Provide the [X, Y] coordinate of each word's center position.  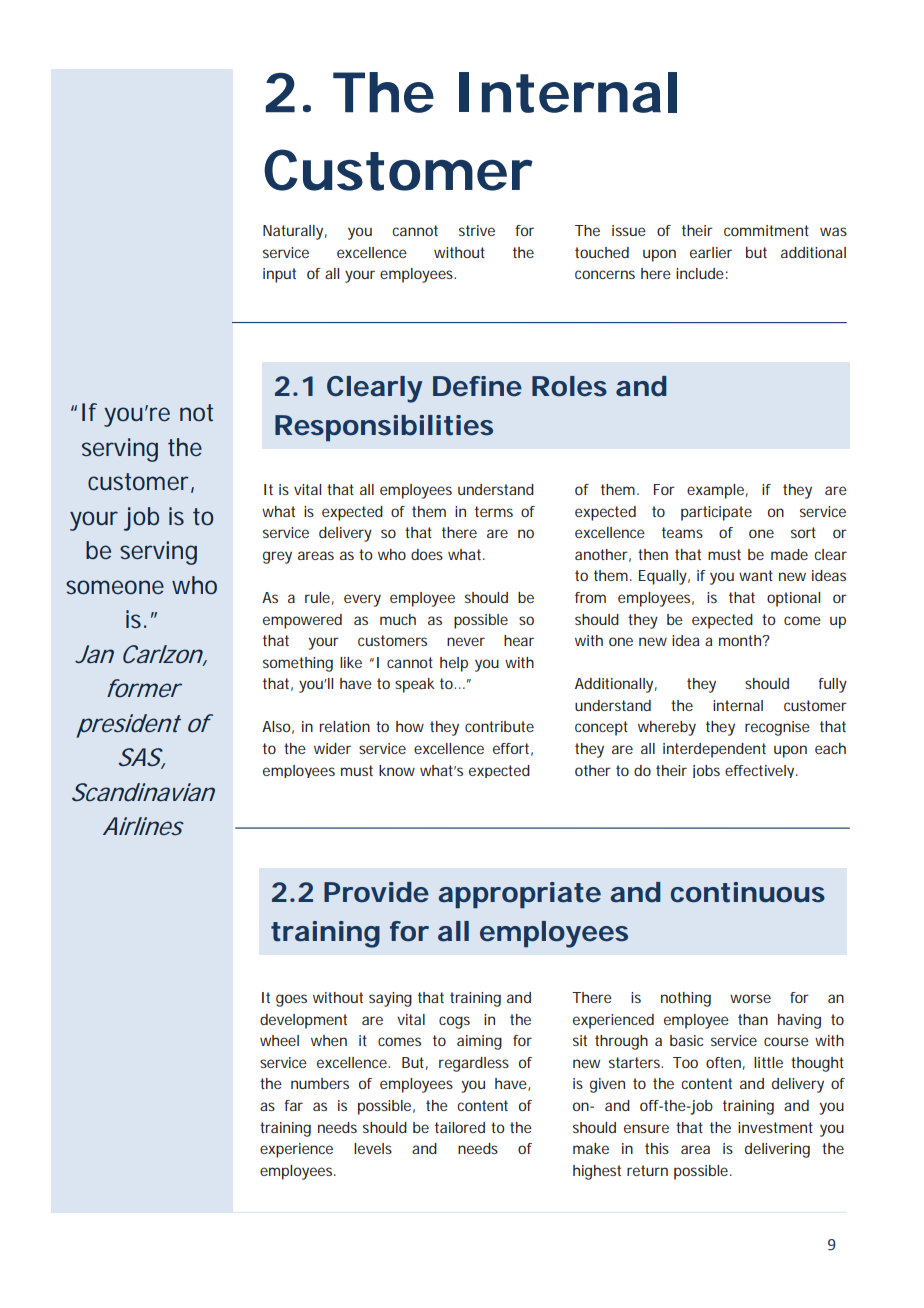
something [298, 664]
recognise [777, 728]
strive [477, 230]
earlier [711, 252]
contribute [499, 726]
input [279, 275]
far [293, 1105]
